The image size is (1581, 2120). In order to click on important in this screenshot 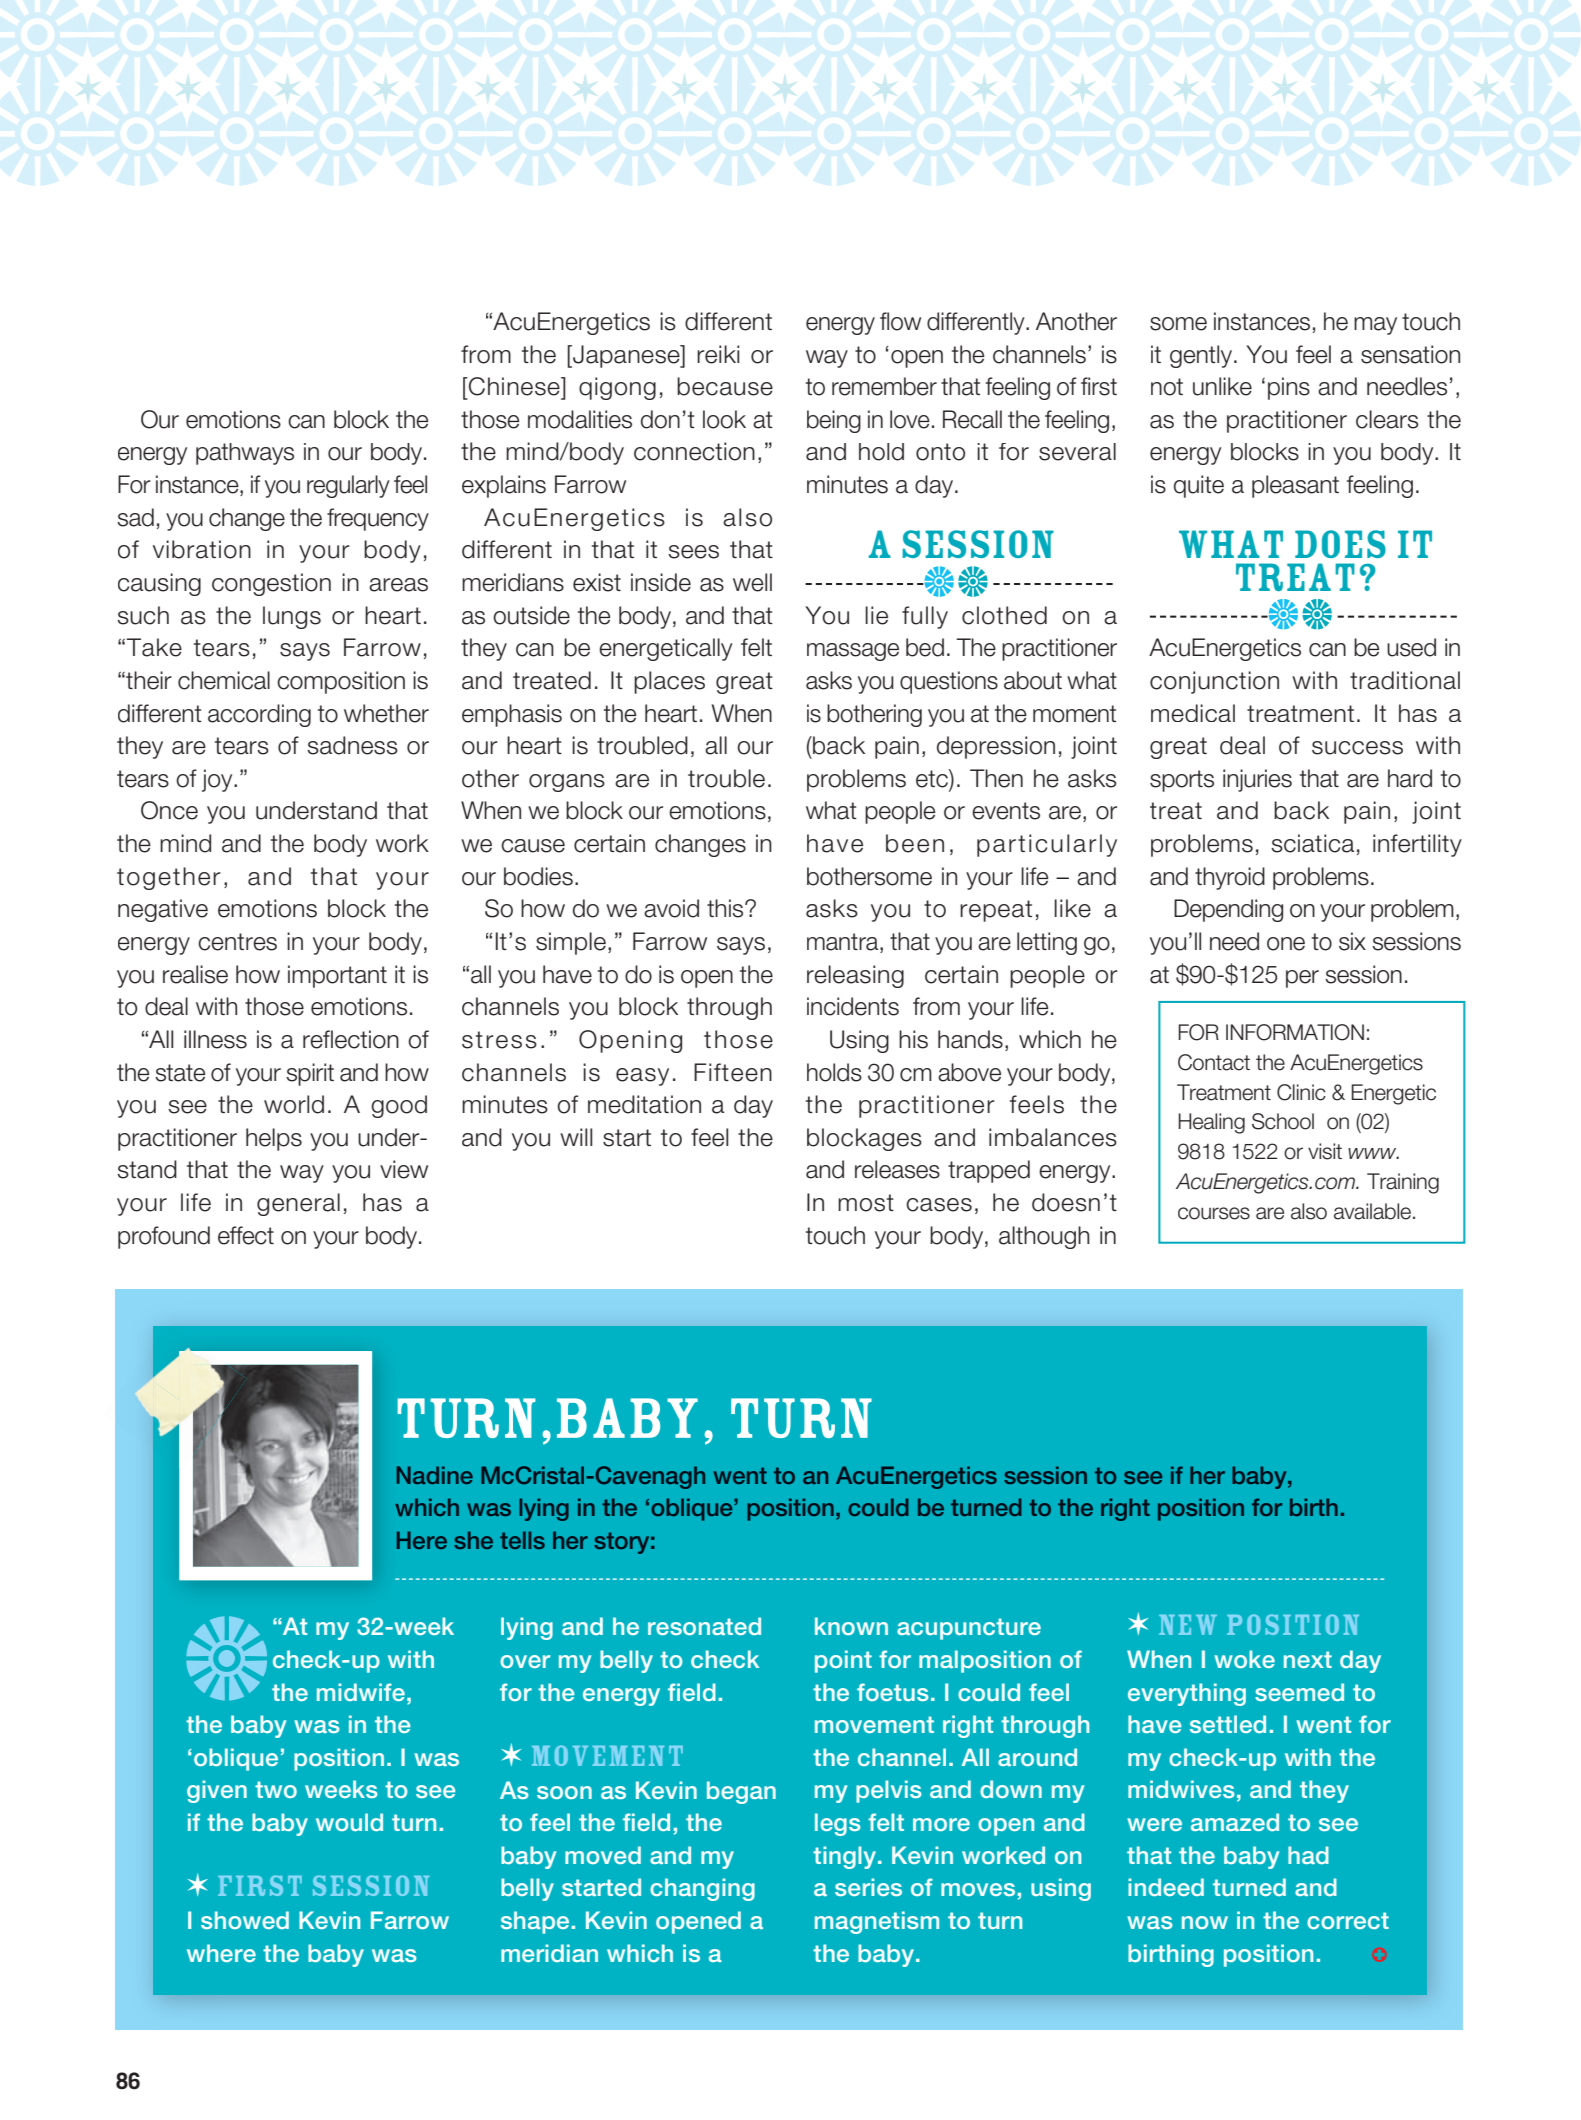, I will do `click(337, 976)`.
